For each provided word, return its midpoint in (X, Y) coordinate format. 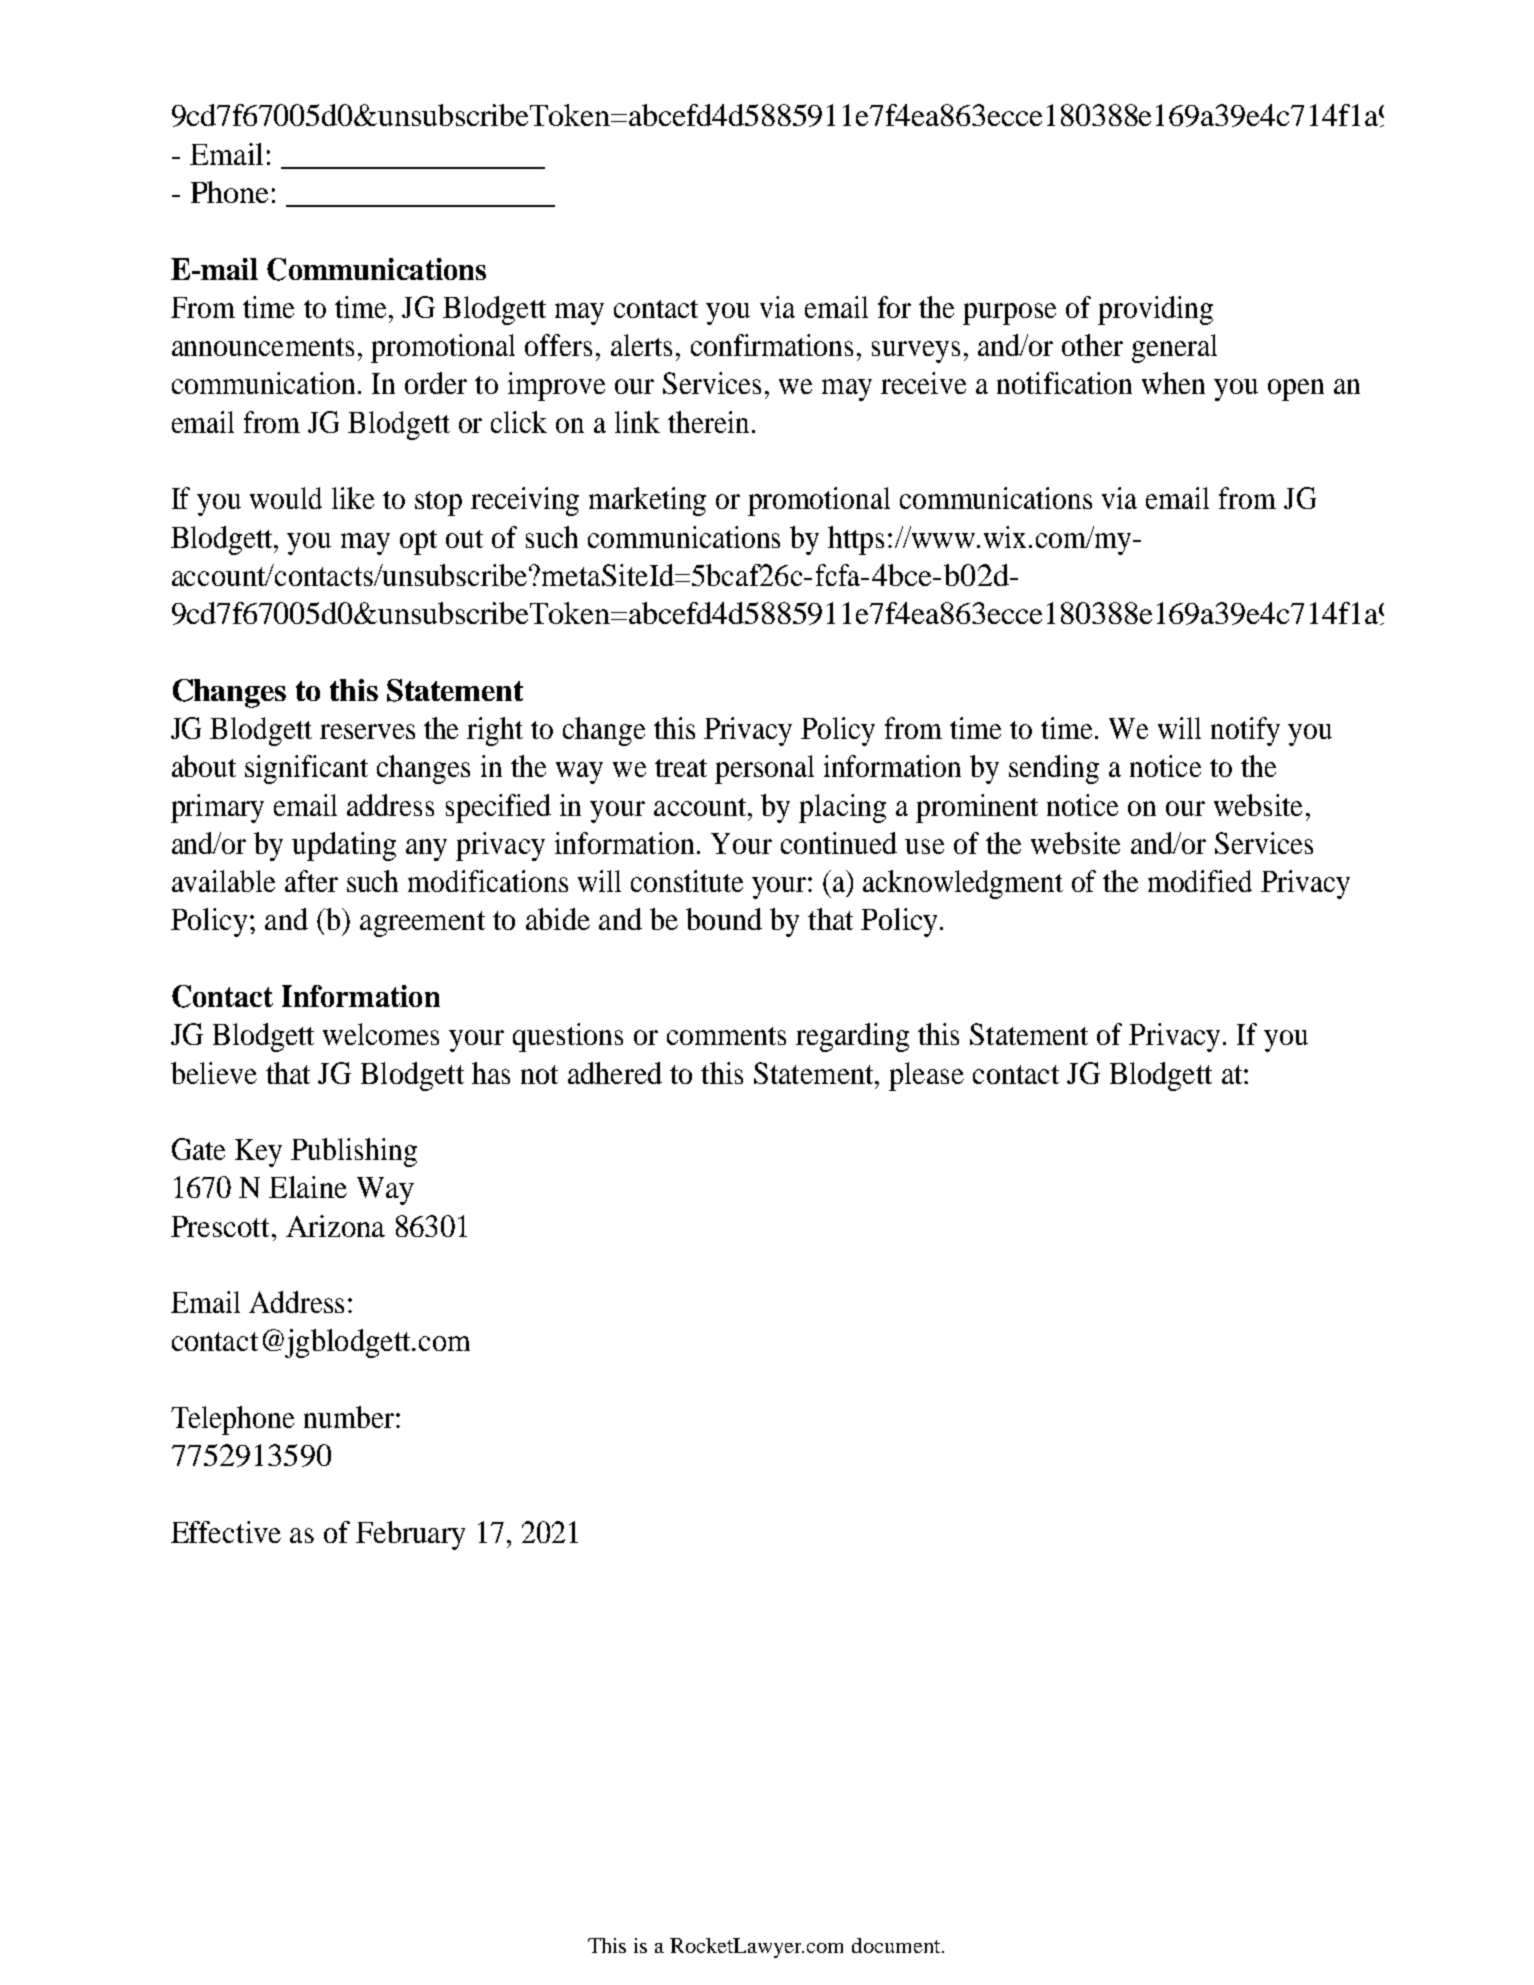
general (1174, 348)
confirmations (772, 345)
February (410, 1535)
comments (726, 1036)
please (926, 1076)
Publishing (354, 1152)
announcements (263, 347)
